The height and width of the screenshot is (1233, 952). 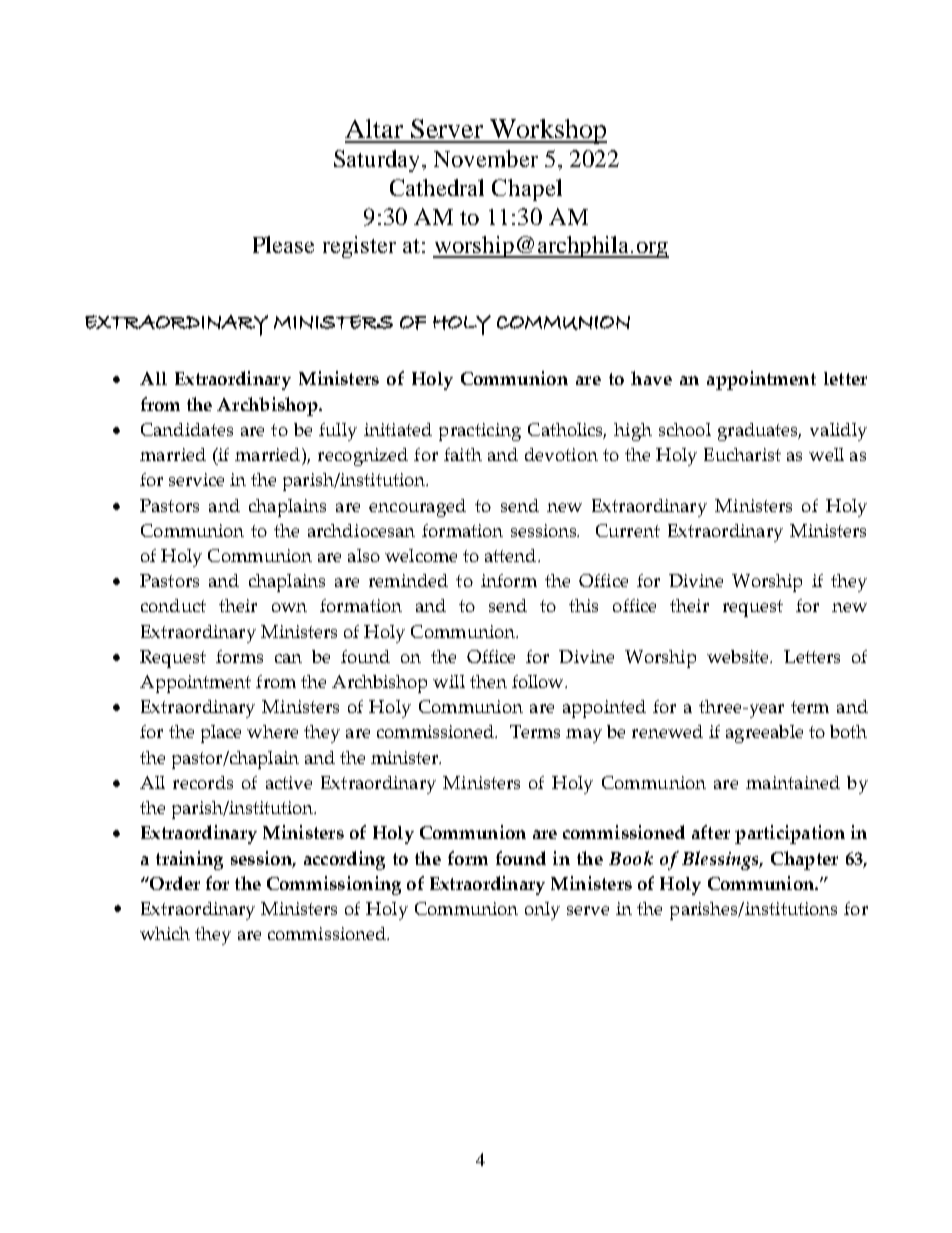 What do you see at coordinates (378, 161) in the screenshot?
I see `Saturday` at bounding box center [378, 161].
